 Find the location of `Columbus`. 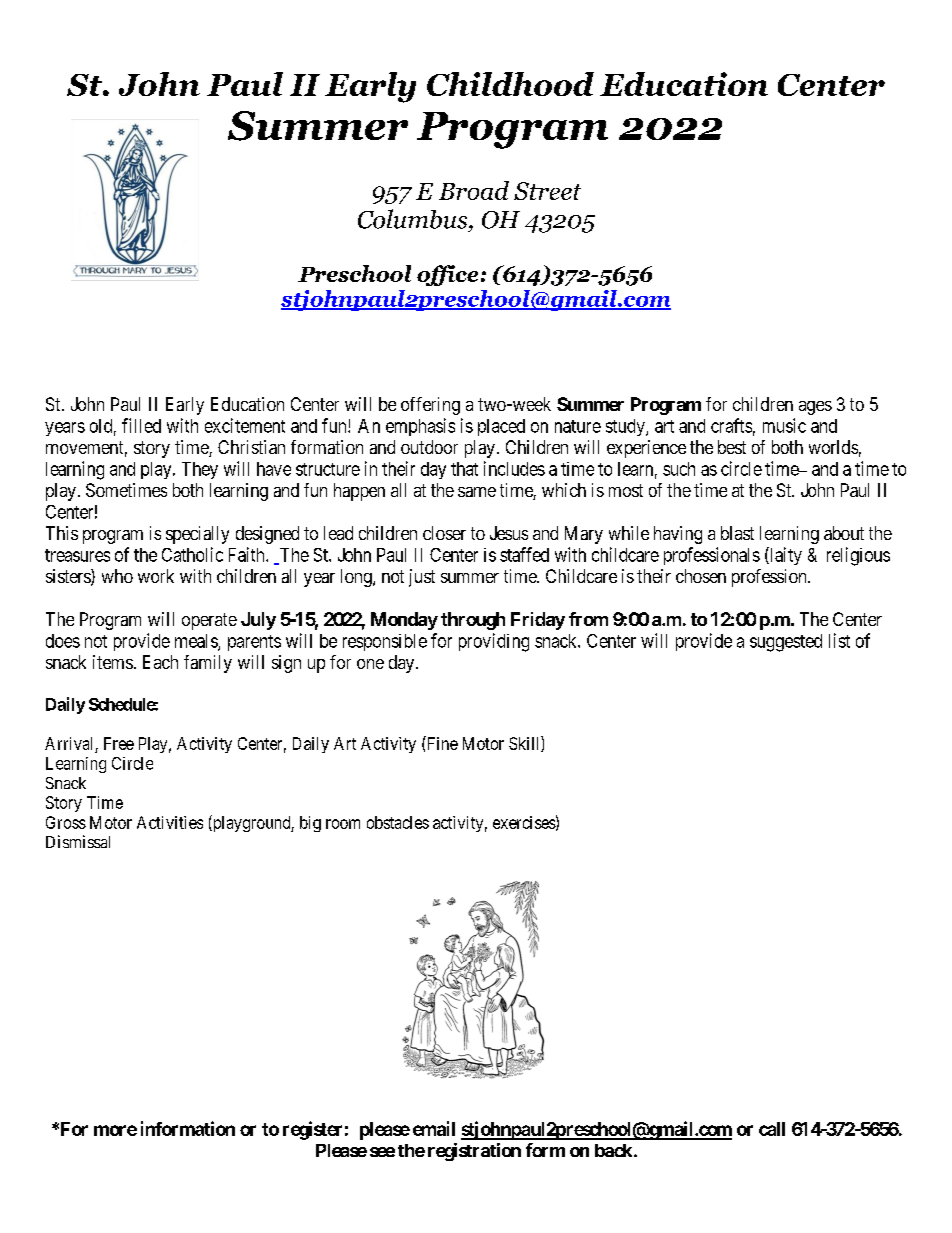

Columbus is located at coordinates (414, 219).
